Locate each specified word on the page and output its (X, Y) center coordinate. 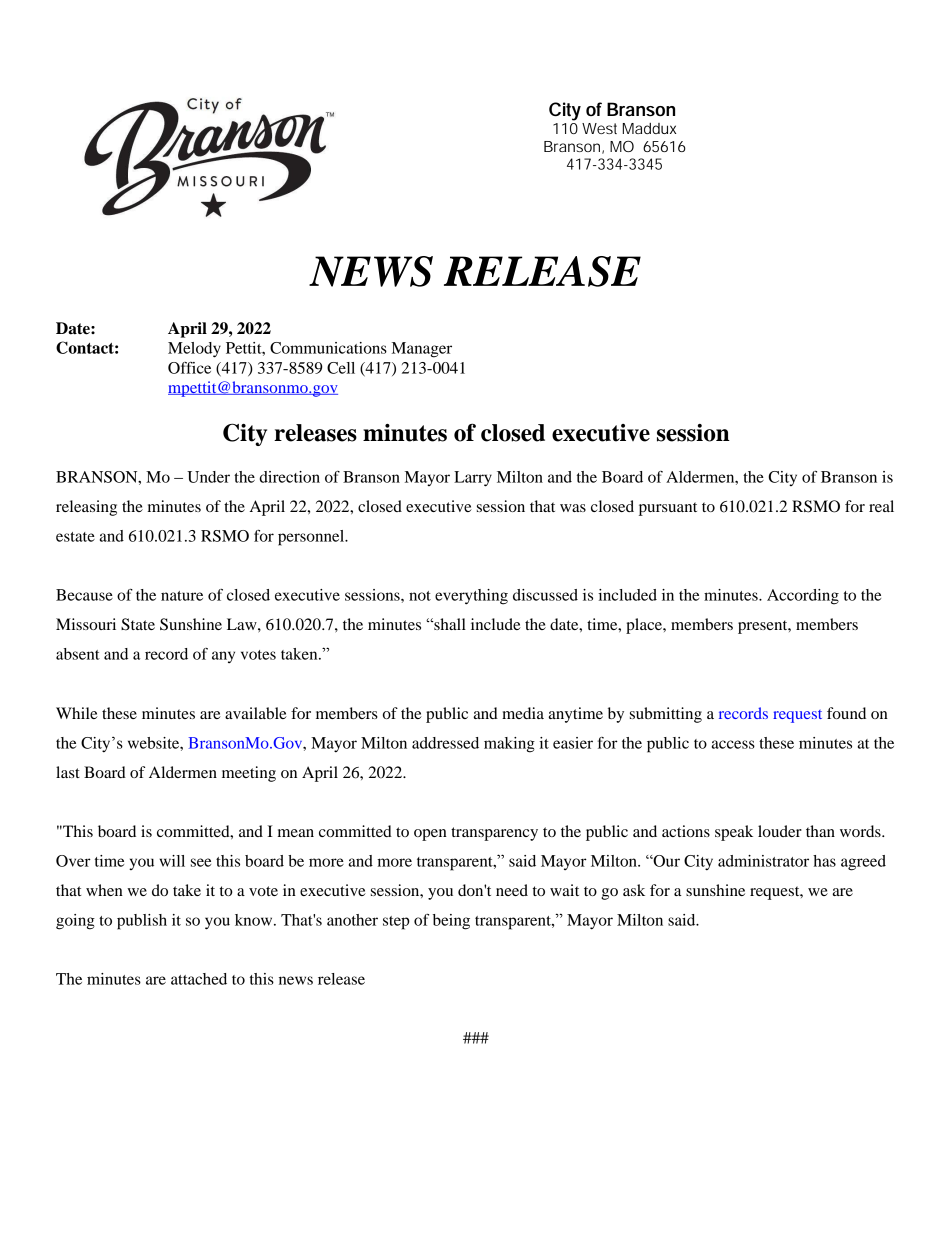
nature (182, 596)
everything (471, 597)
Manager (422, 350)
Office (189, 368)
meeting (249, 774)
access (733, 744)
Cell (341, 368)
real (881, 506)
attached (199, 979)
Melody (194, 350)
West (599, 128)
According (803, 597)
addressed (445, 743)
